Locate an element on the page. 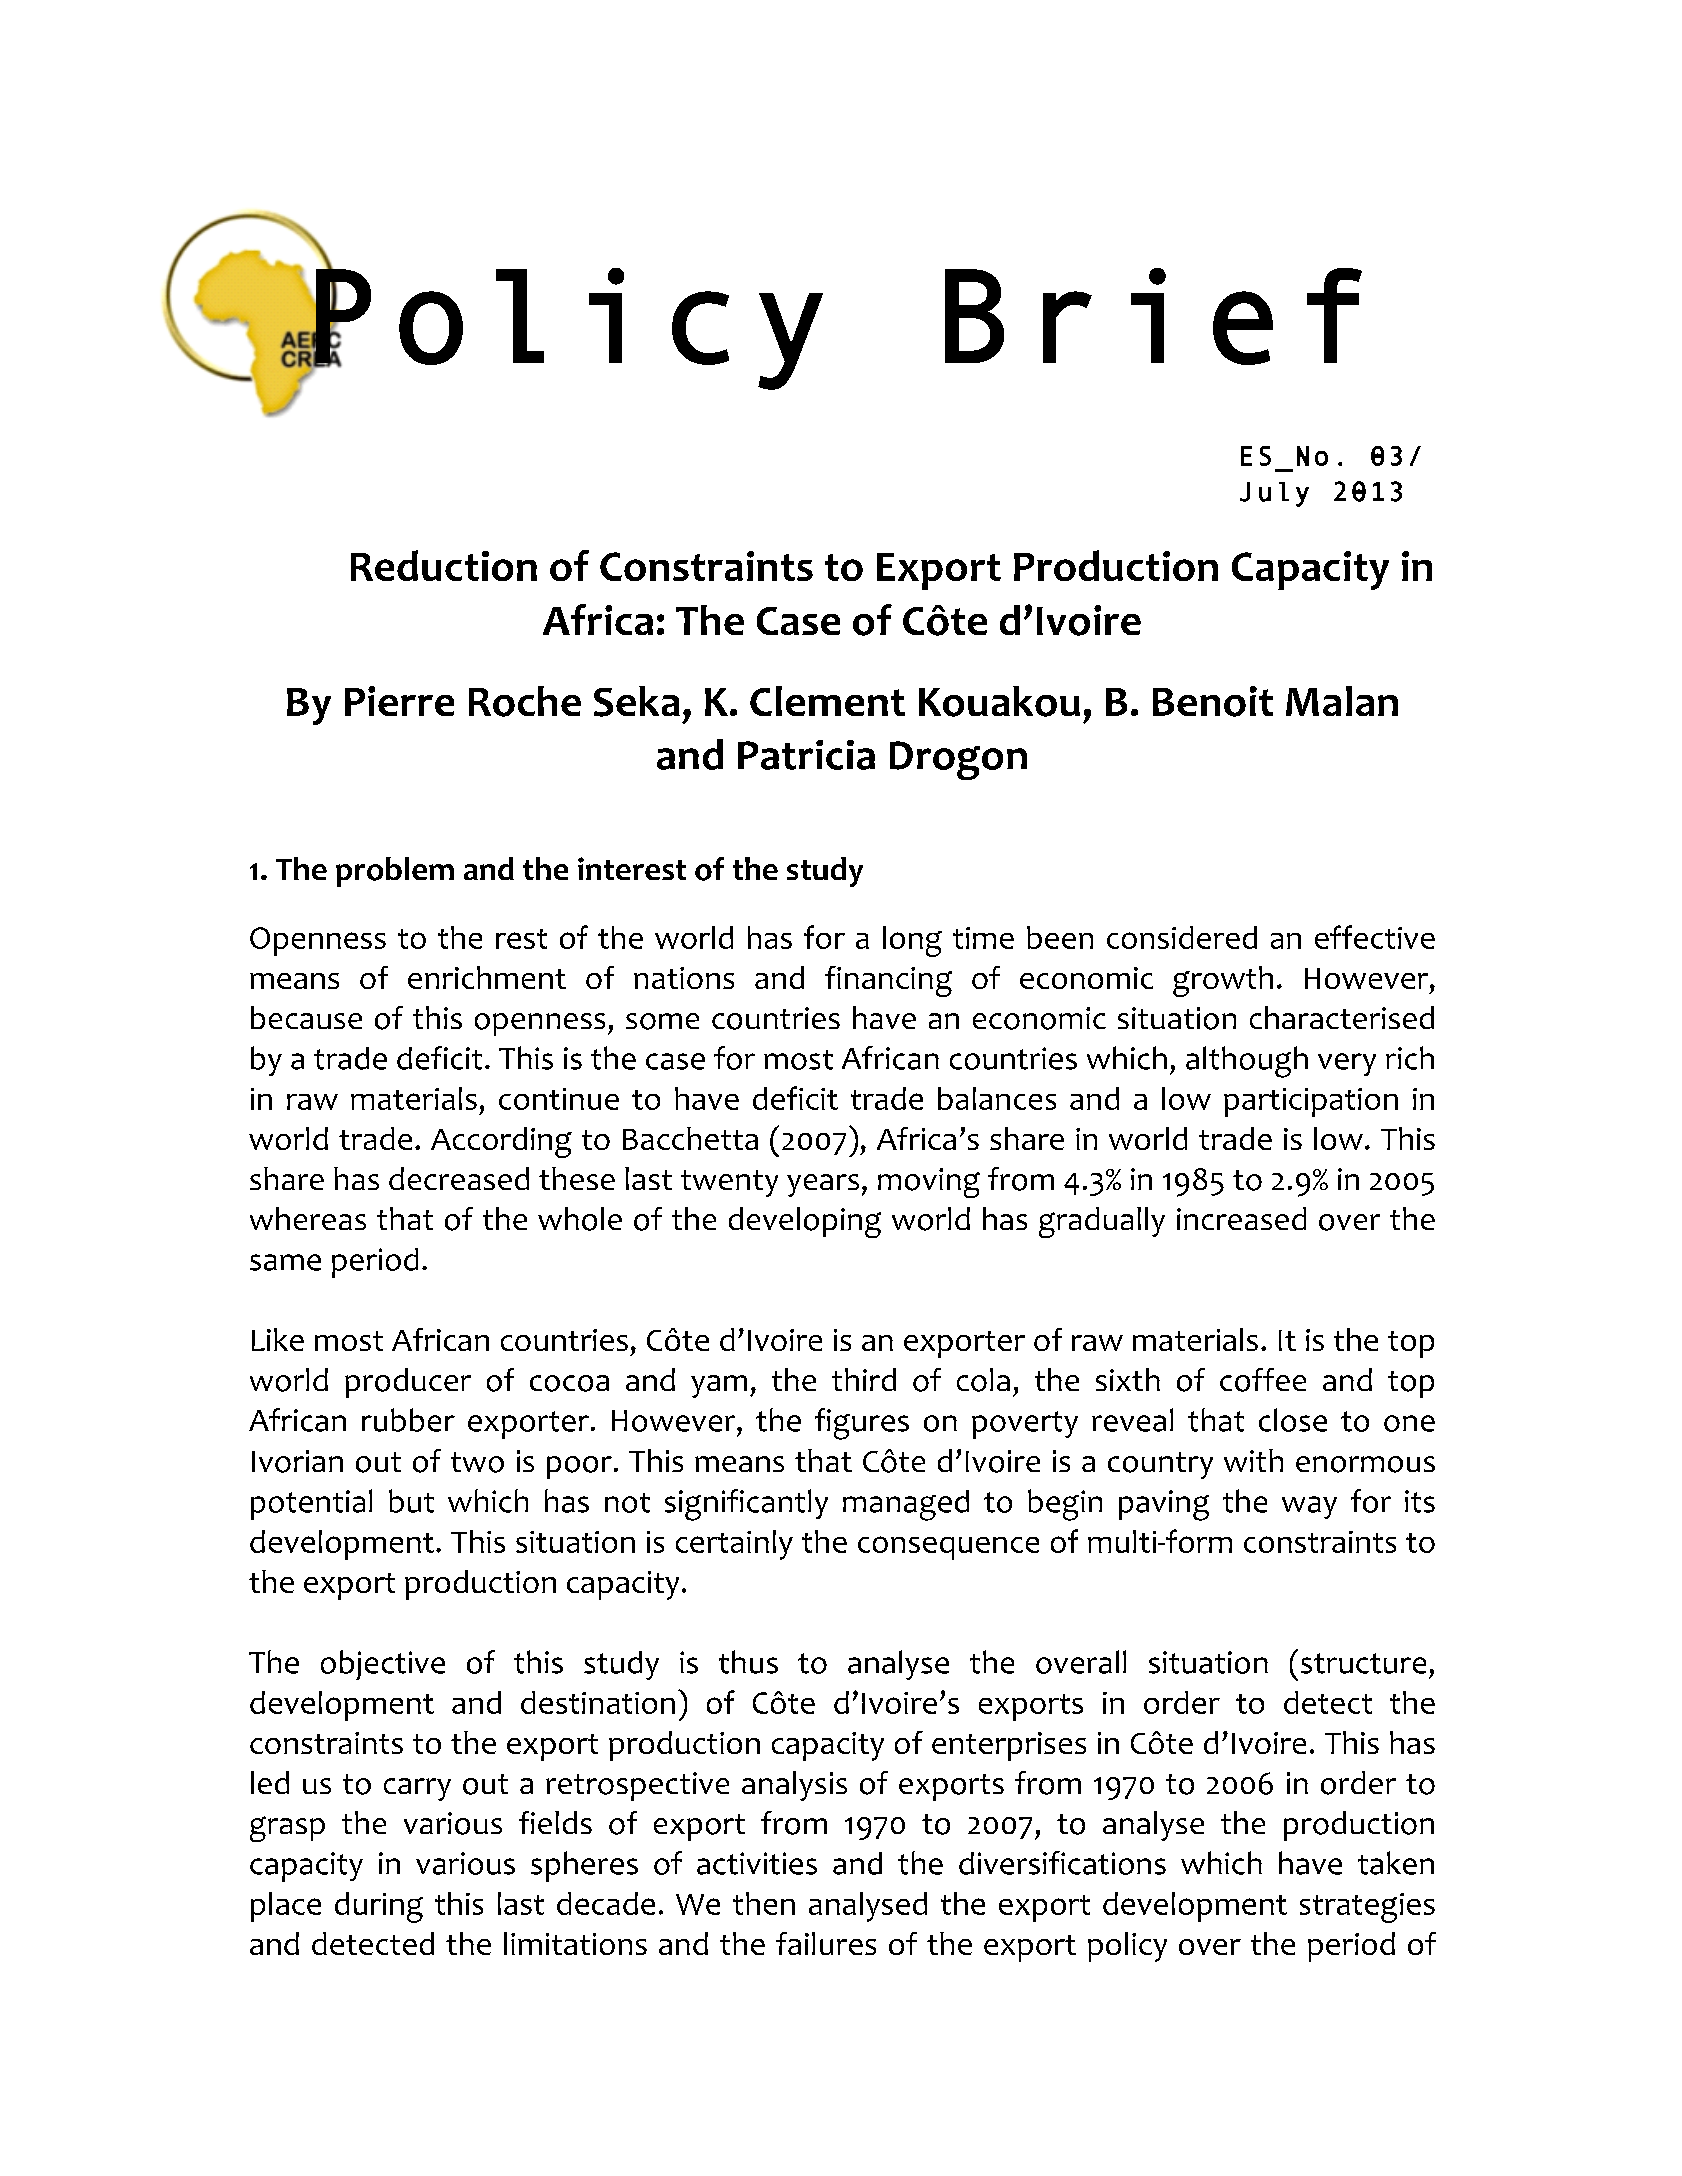 The height and width of the document is (2176, 1682). strategies is located at coordinates (1367, 1908).
